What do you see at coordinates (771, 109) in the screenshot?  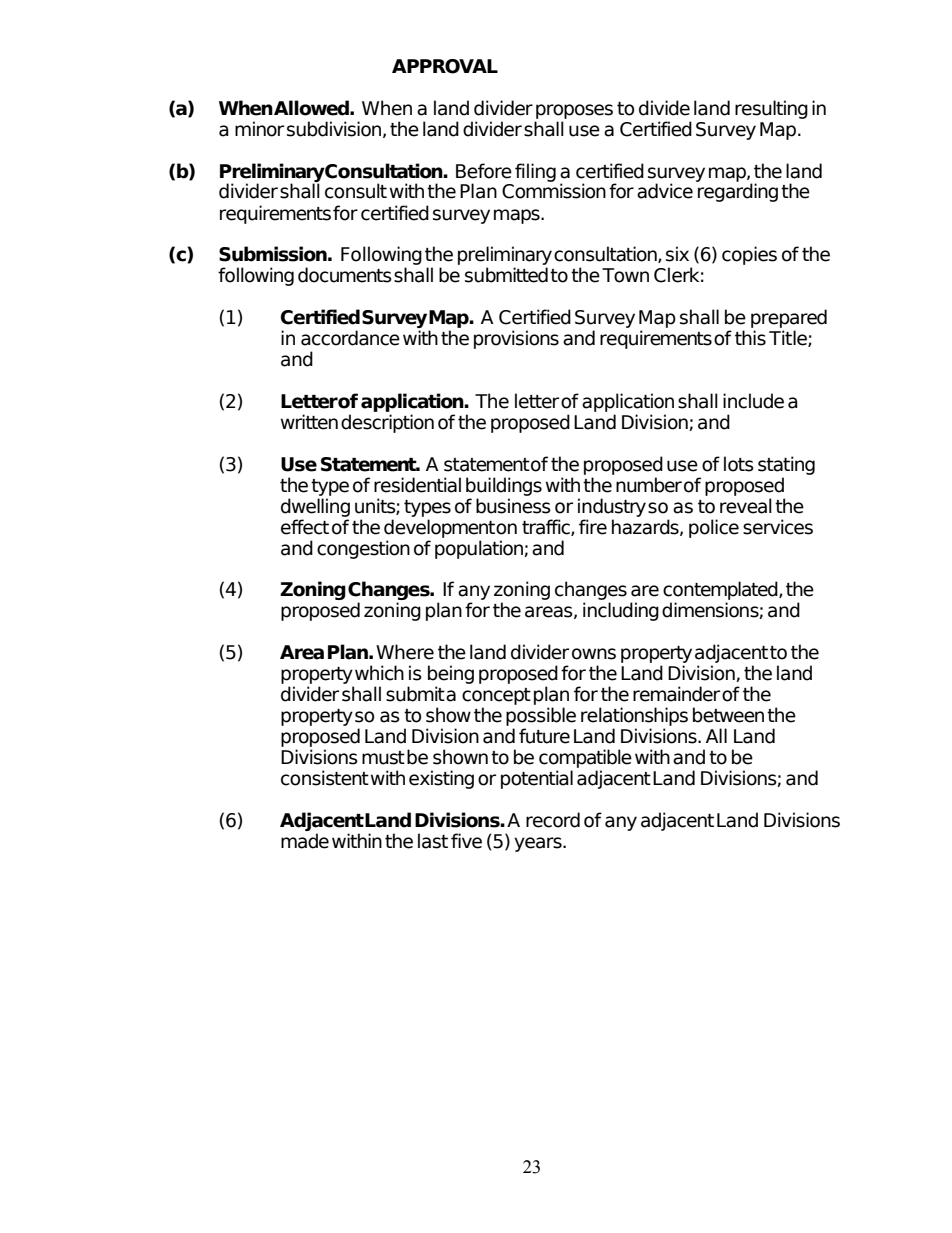 I see `resulting` at bounding box center [771, 109].
